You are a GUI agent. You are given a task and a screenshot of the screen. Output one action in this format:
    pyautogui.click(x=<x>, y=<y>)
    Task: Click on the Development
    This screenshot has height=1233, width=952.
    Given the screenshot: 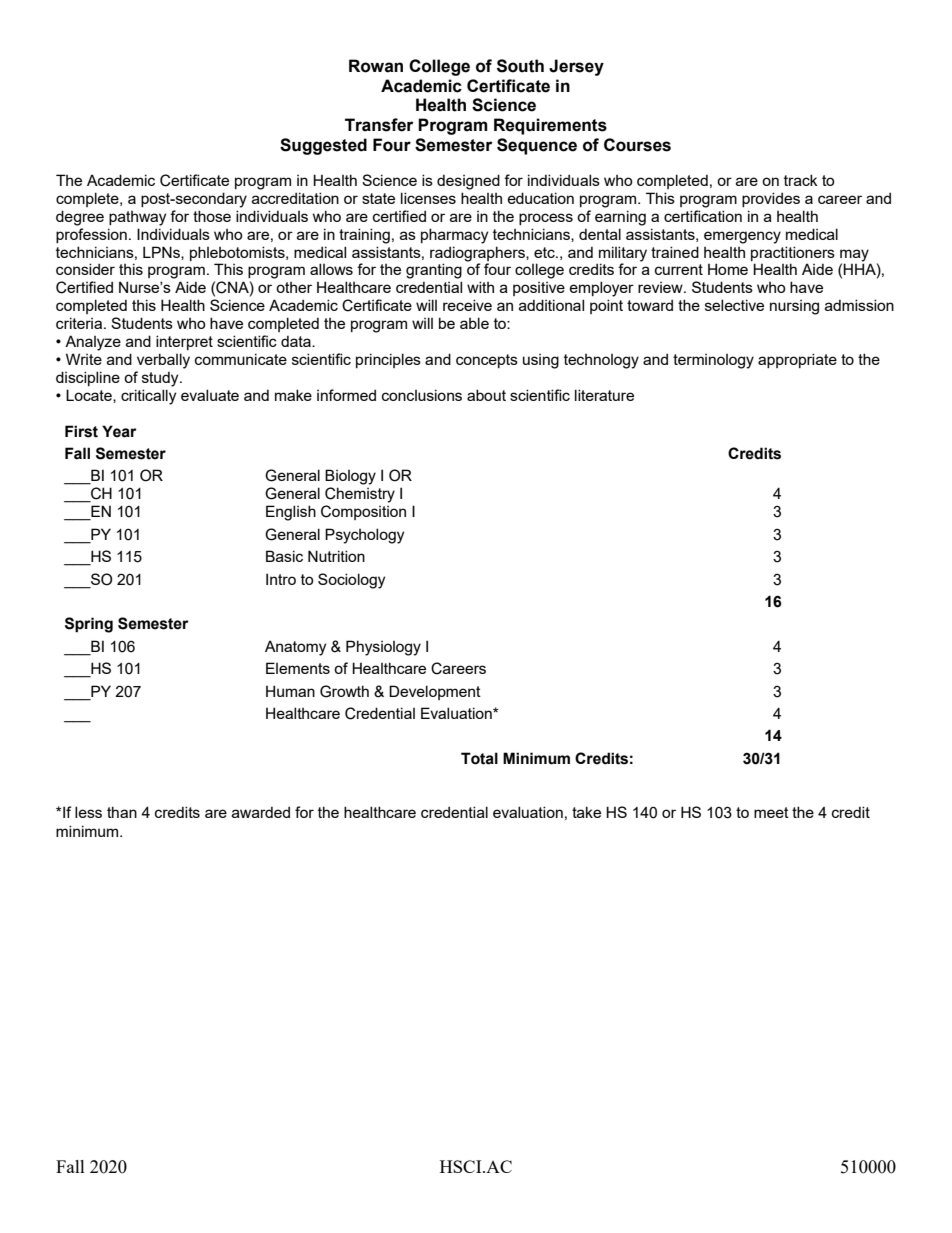 What is the action you would take?
    pyautogui.click(x=435, y=692)
